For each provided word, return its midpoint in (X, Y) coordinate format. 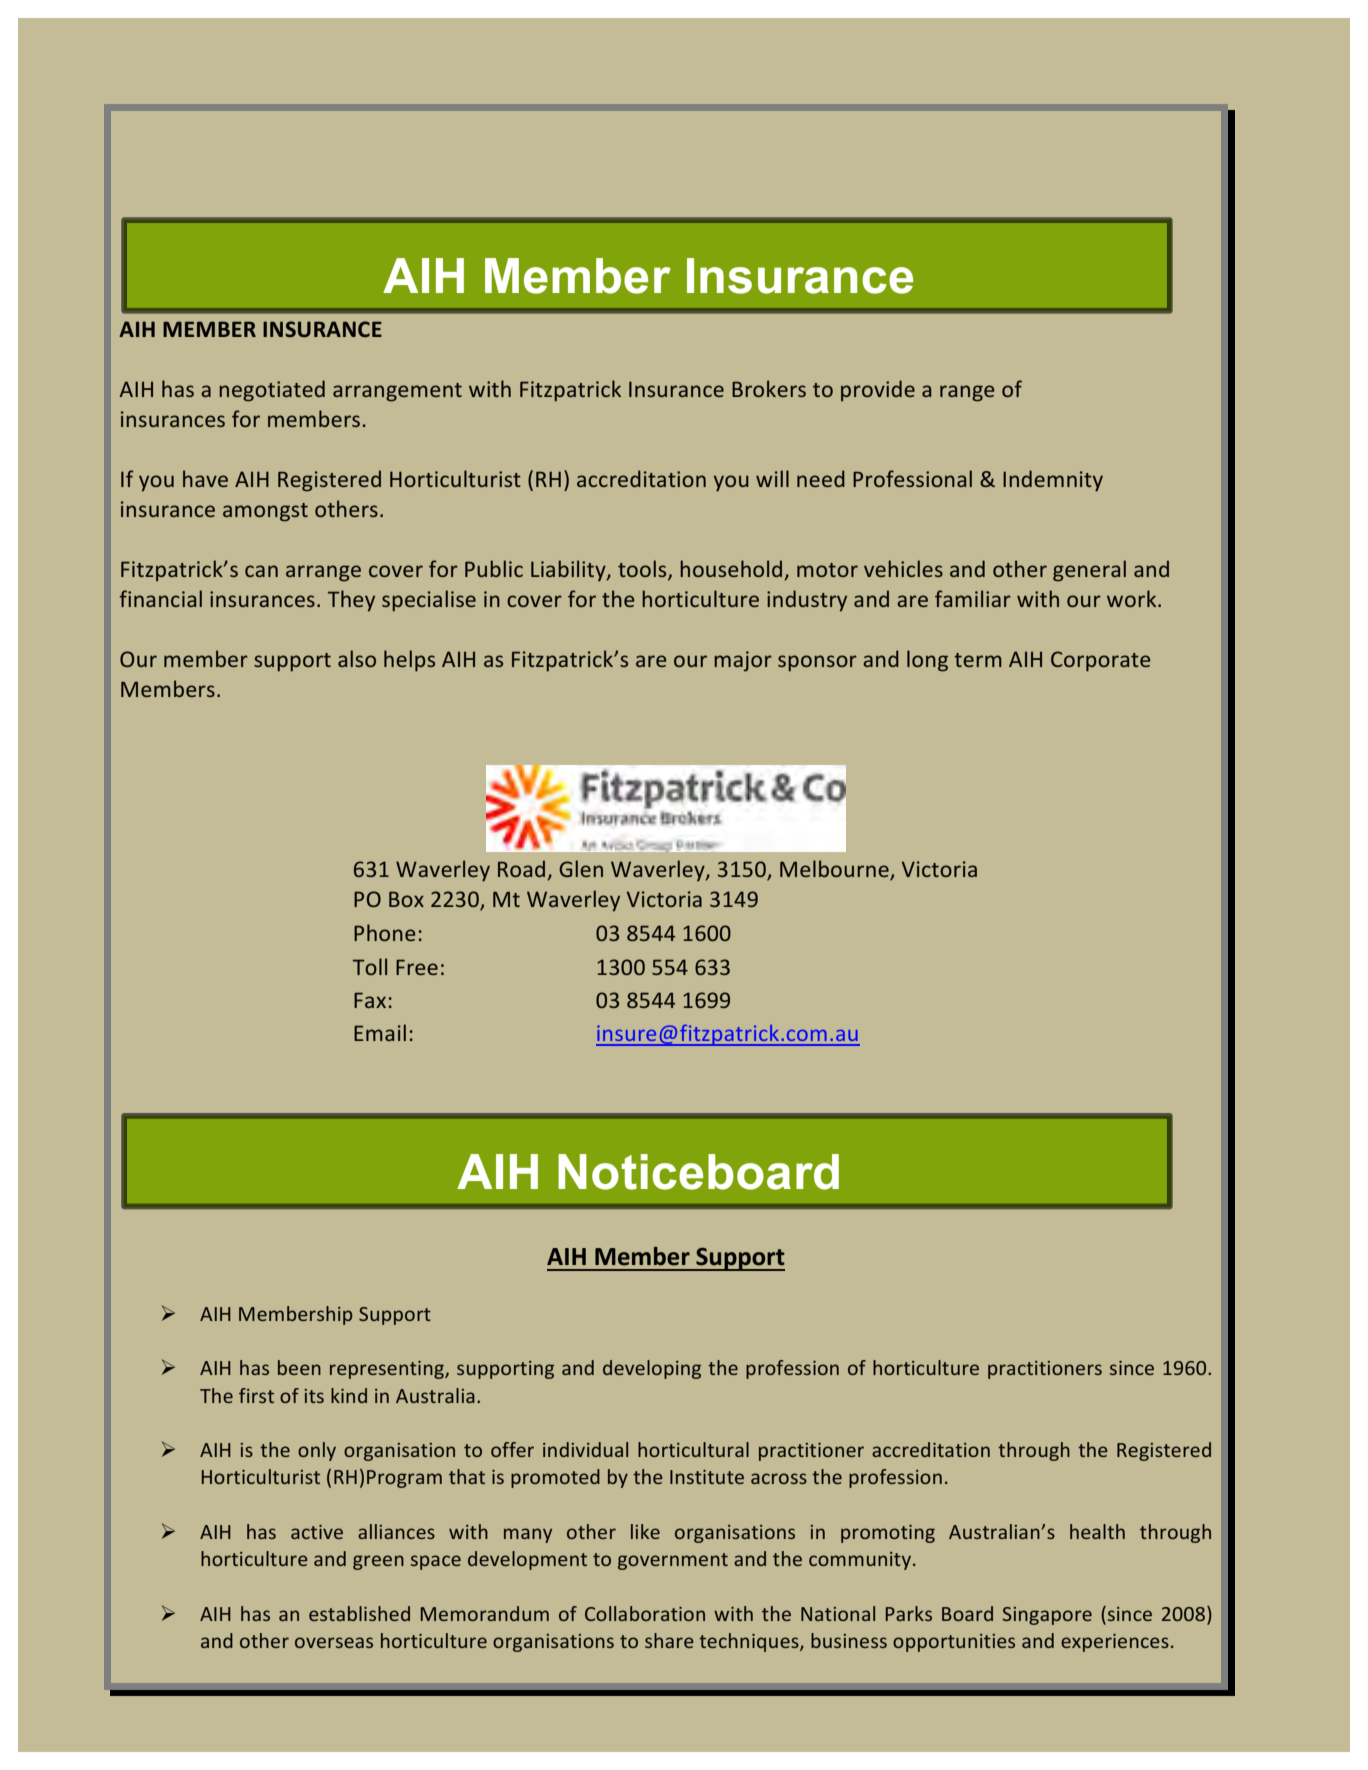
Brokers (769, 388)
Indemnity (1053, 481)
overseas (334, 1642)
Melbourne (835, 870)
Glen (581, 868)
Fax (370, 1000)
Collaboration (645, 1613)
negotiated (272, 391)
